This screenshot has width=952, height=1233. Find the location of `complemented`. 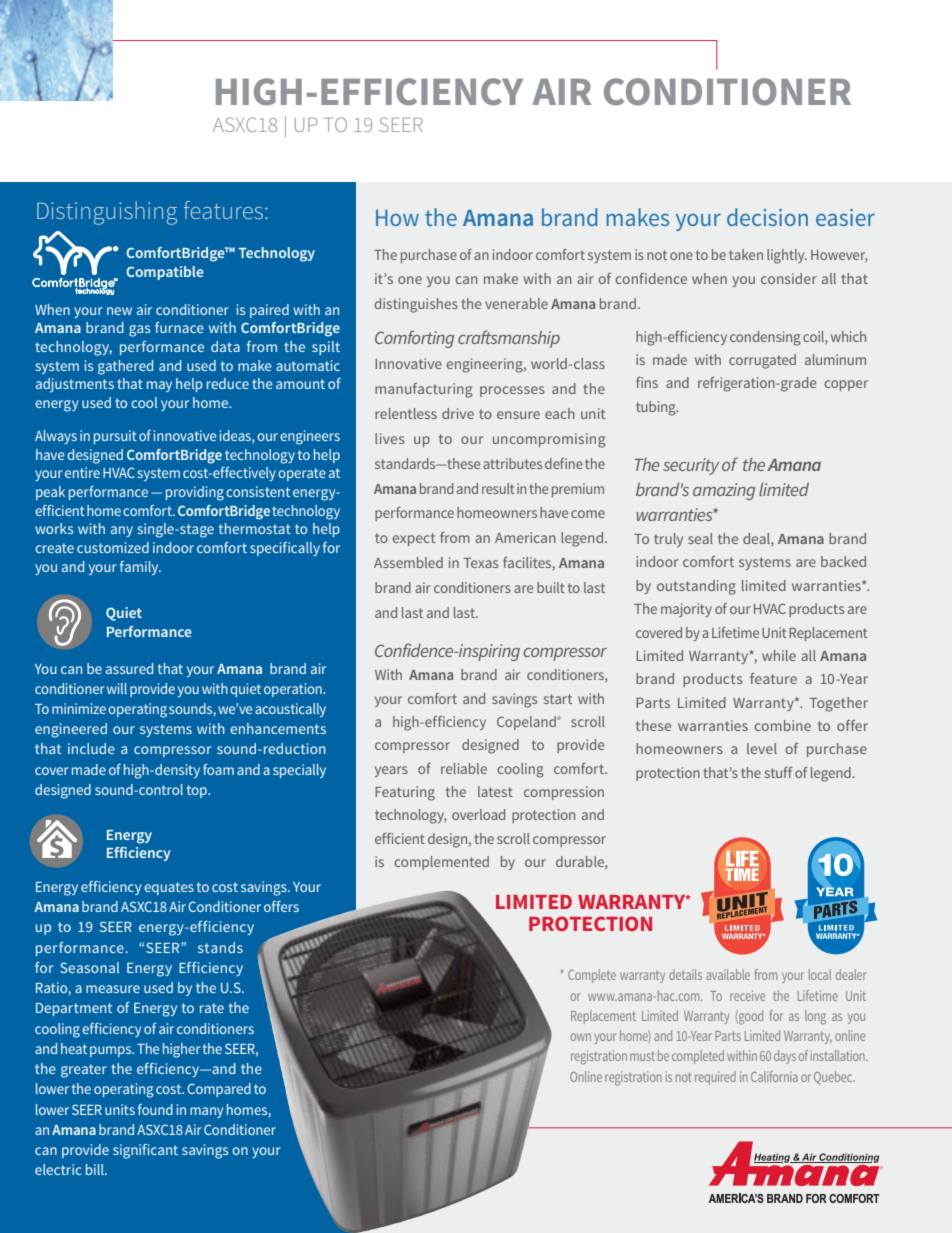

complemented is located at coordinates (441, 863).
